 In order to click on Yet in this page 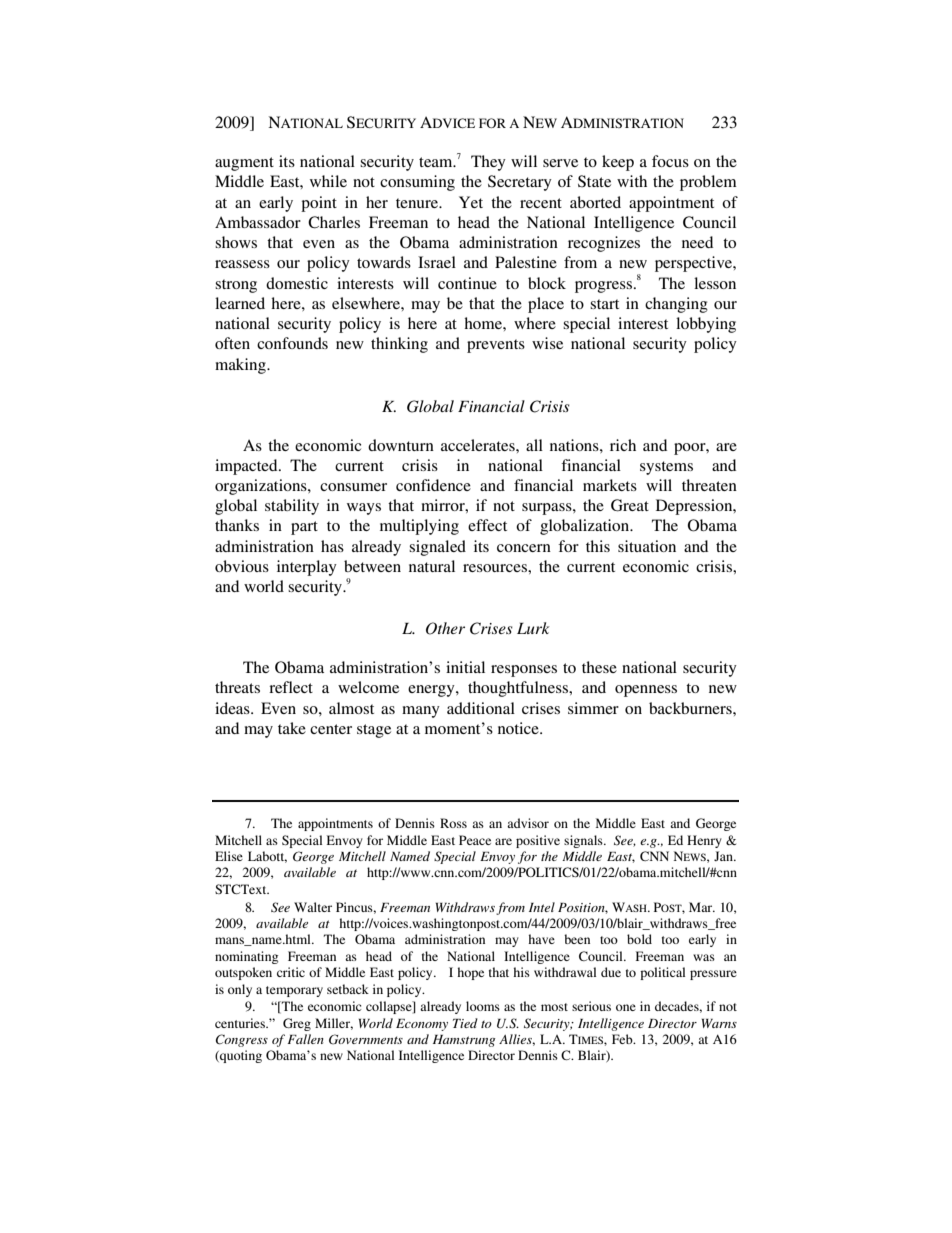, I will do `click(471, 202)`.
